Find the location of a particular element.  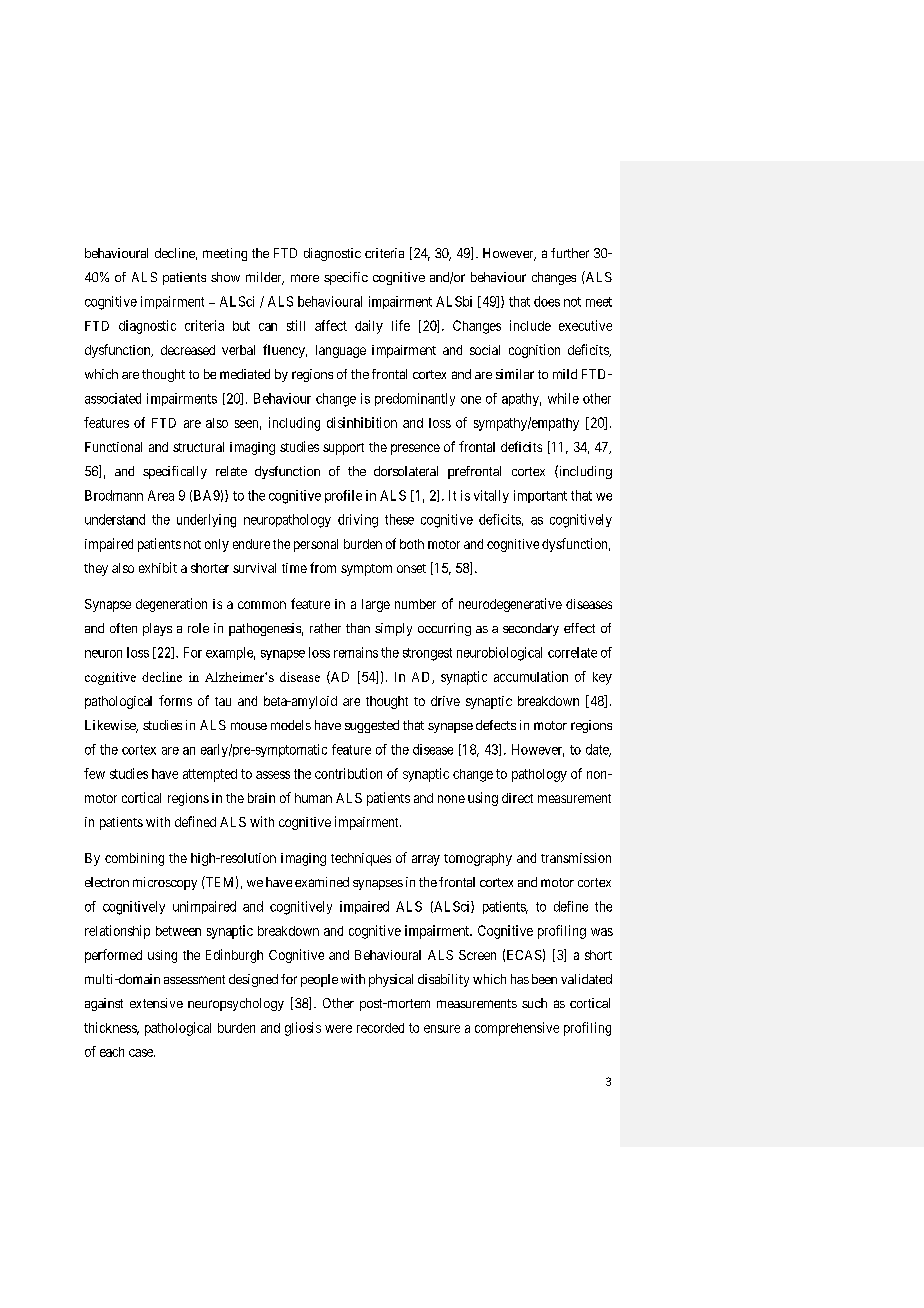

does is located at coordinates (547, 301).
